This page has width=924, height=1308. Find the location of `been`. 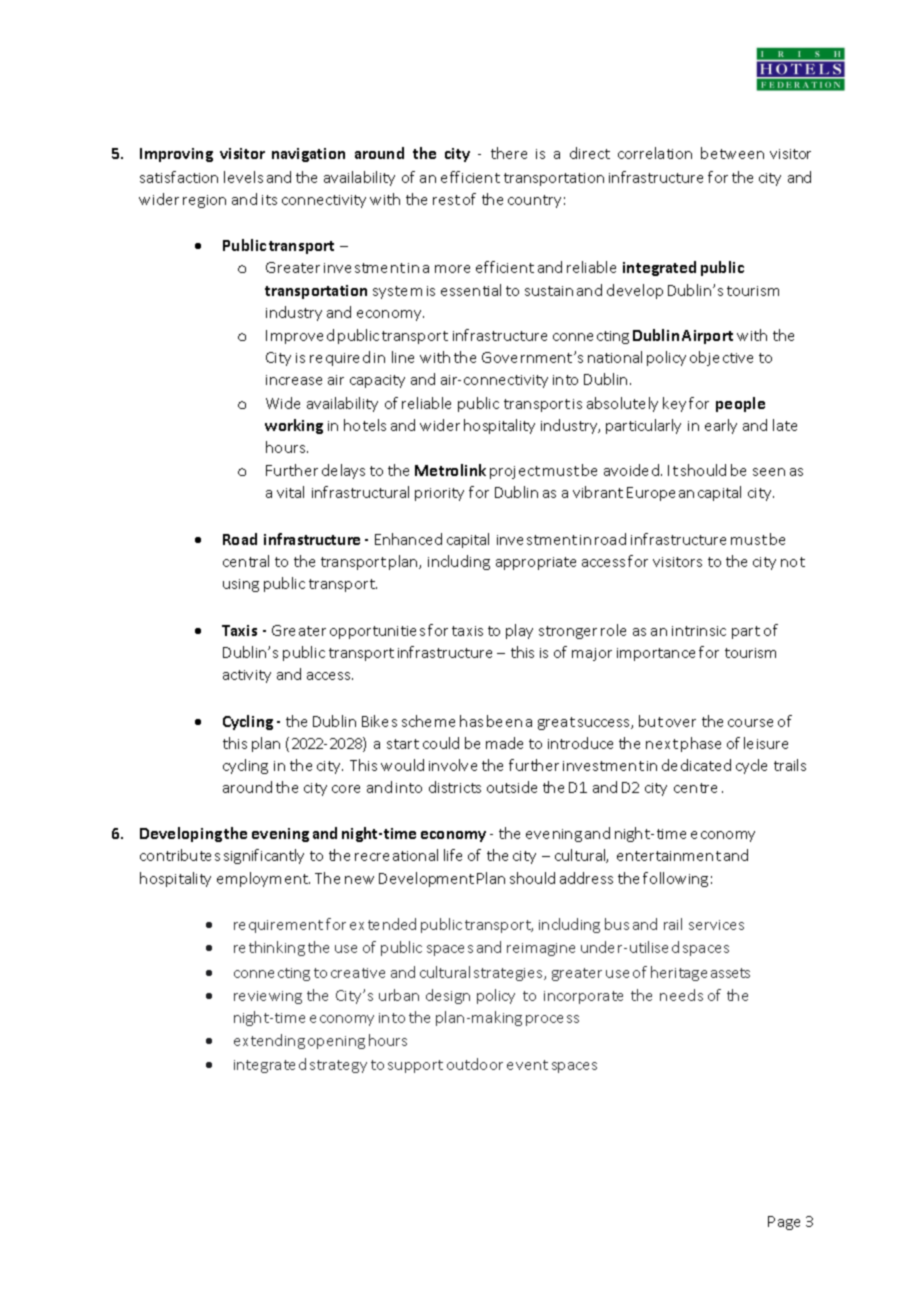

been is located at coordinates (504, 721).
